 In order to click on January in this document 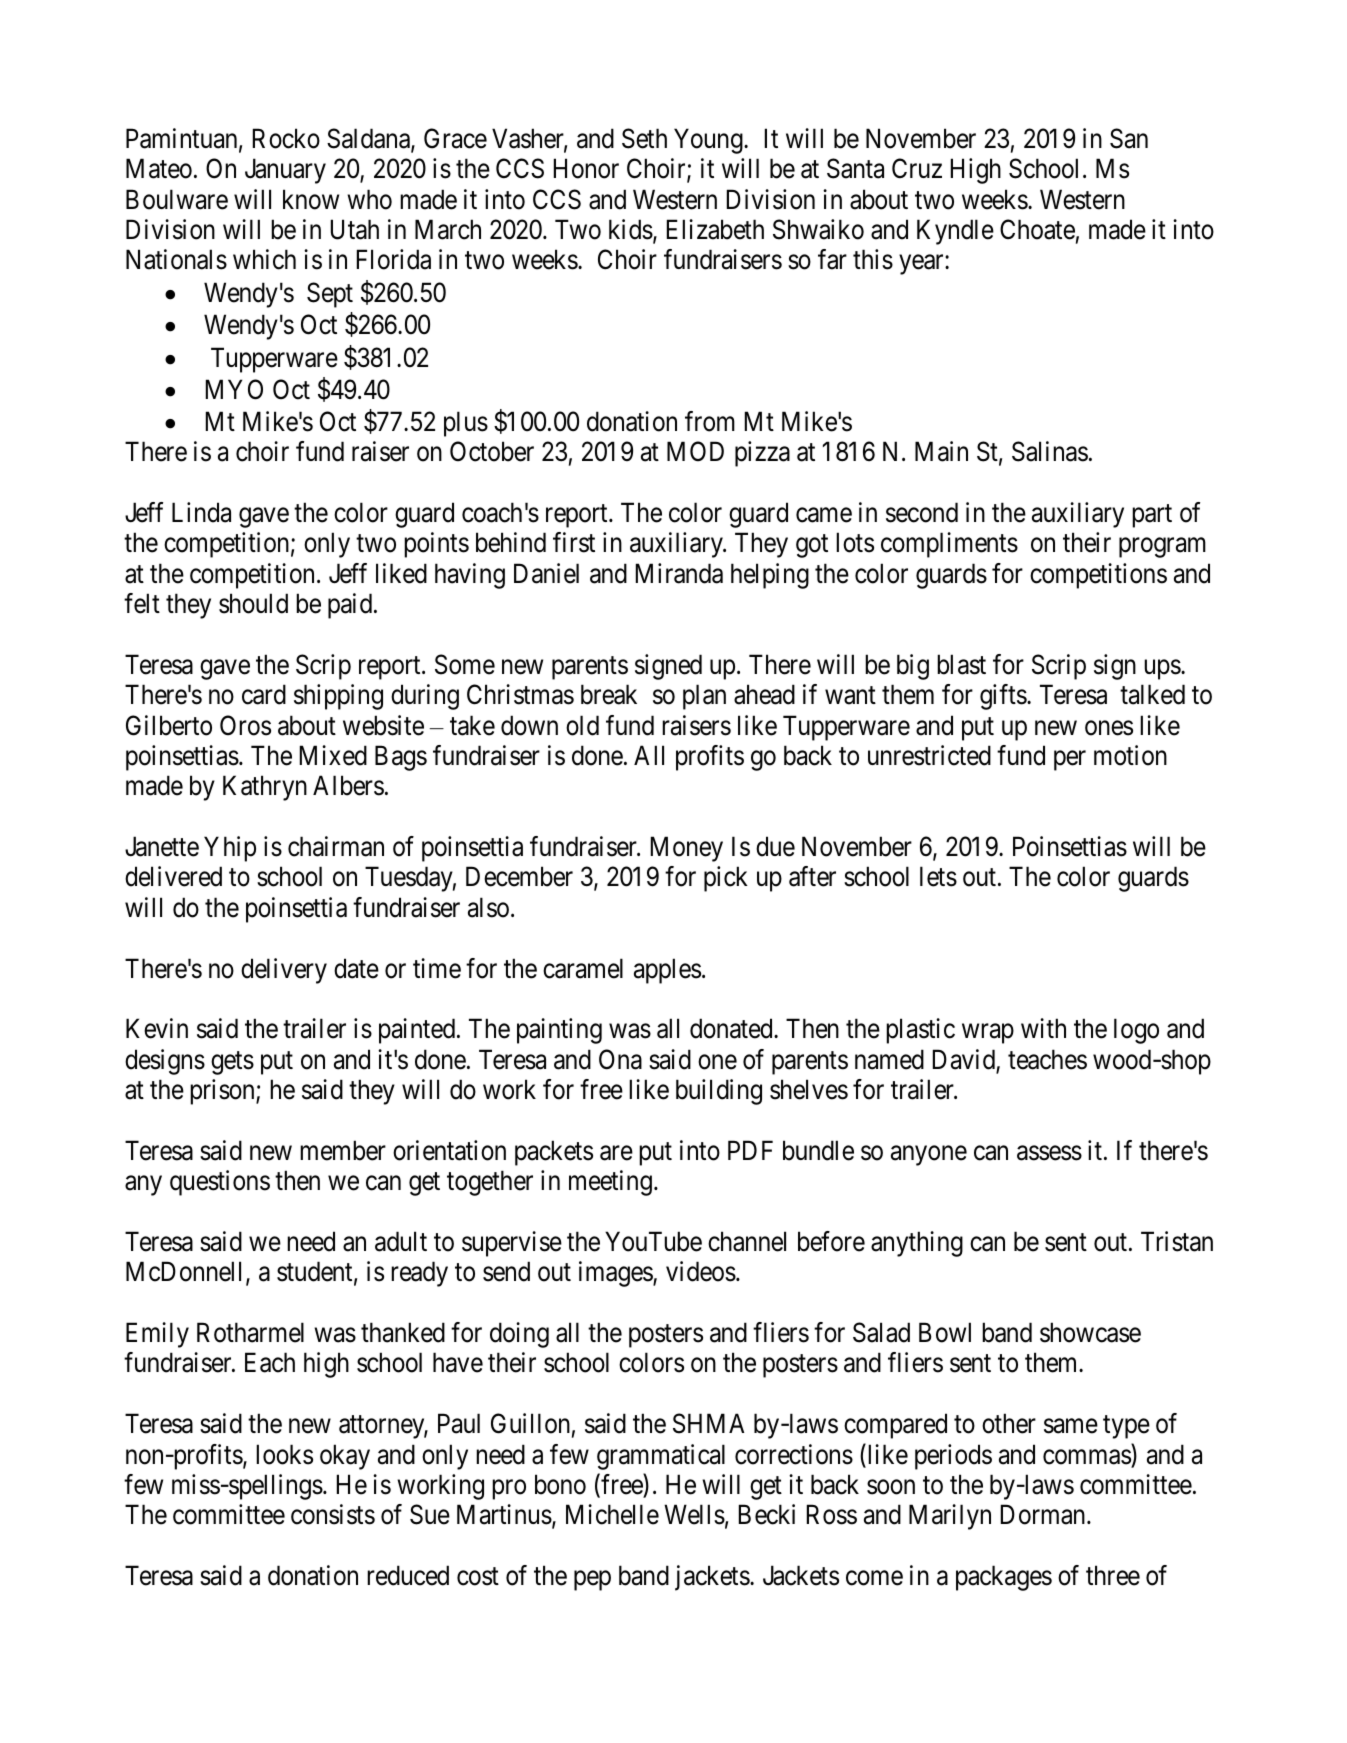, I will do `click(285, 171)`.
